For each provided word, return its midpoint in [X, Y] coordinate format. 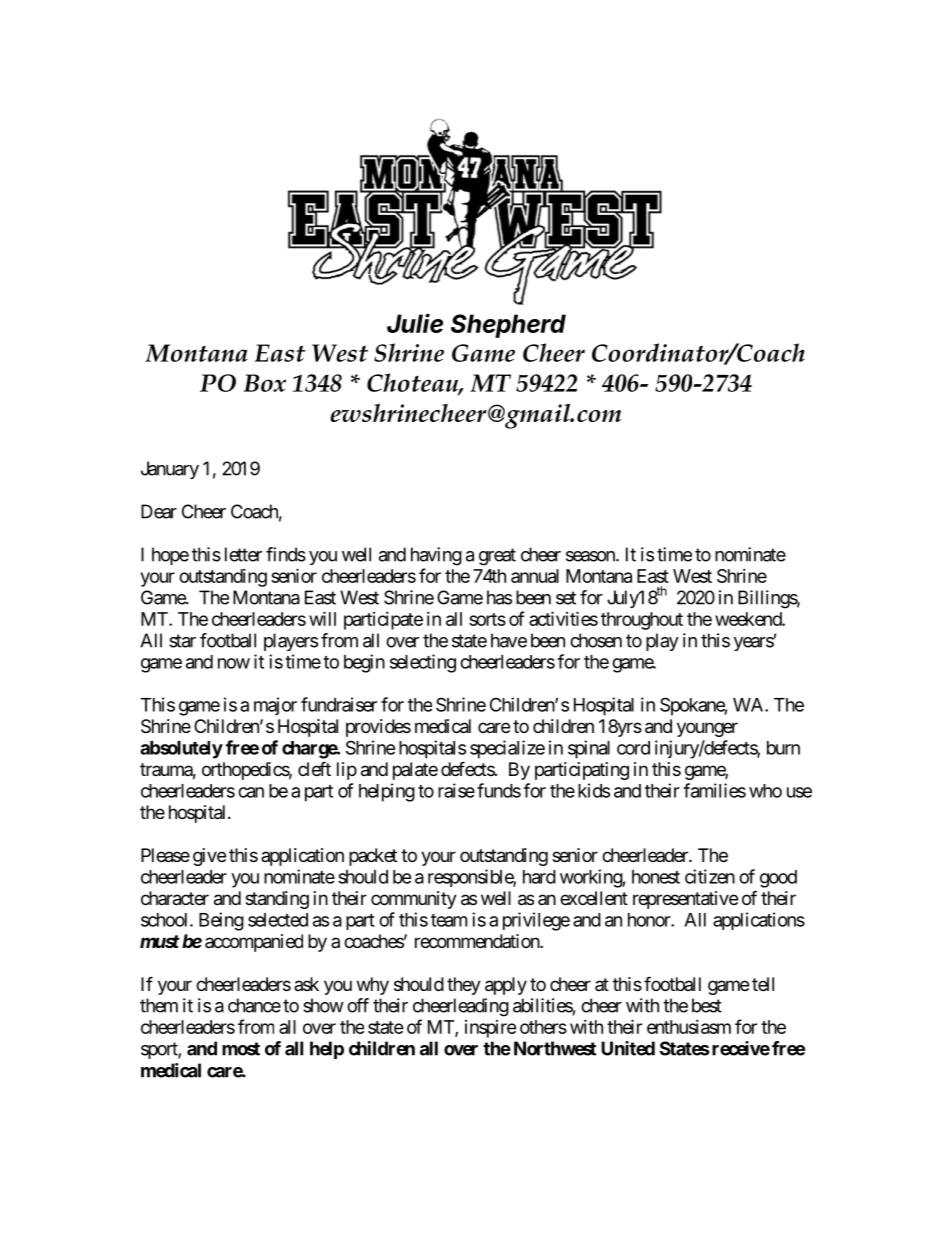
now [234, 663]
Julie [415, 323]
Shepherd [508, 326]
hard [539, 877]
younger [707, 729]
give [209, 857]
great [497, 557]
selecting [423, 663]
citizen [710, 876]
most [241, 1049]
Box [265, 383]
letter [243, 554]
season [591, 556]
